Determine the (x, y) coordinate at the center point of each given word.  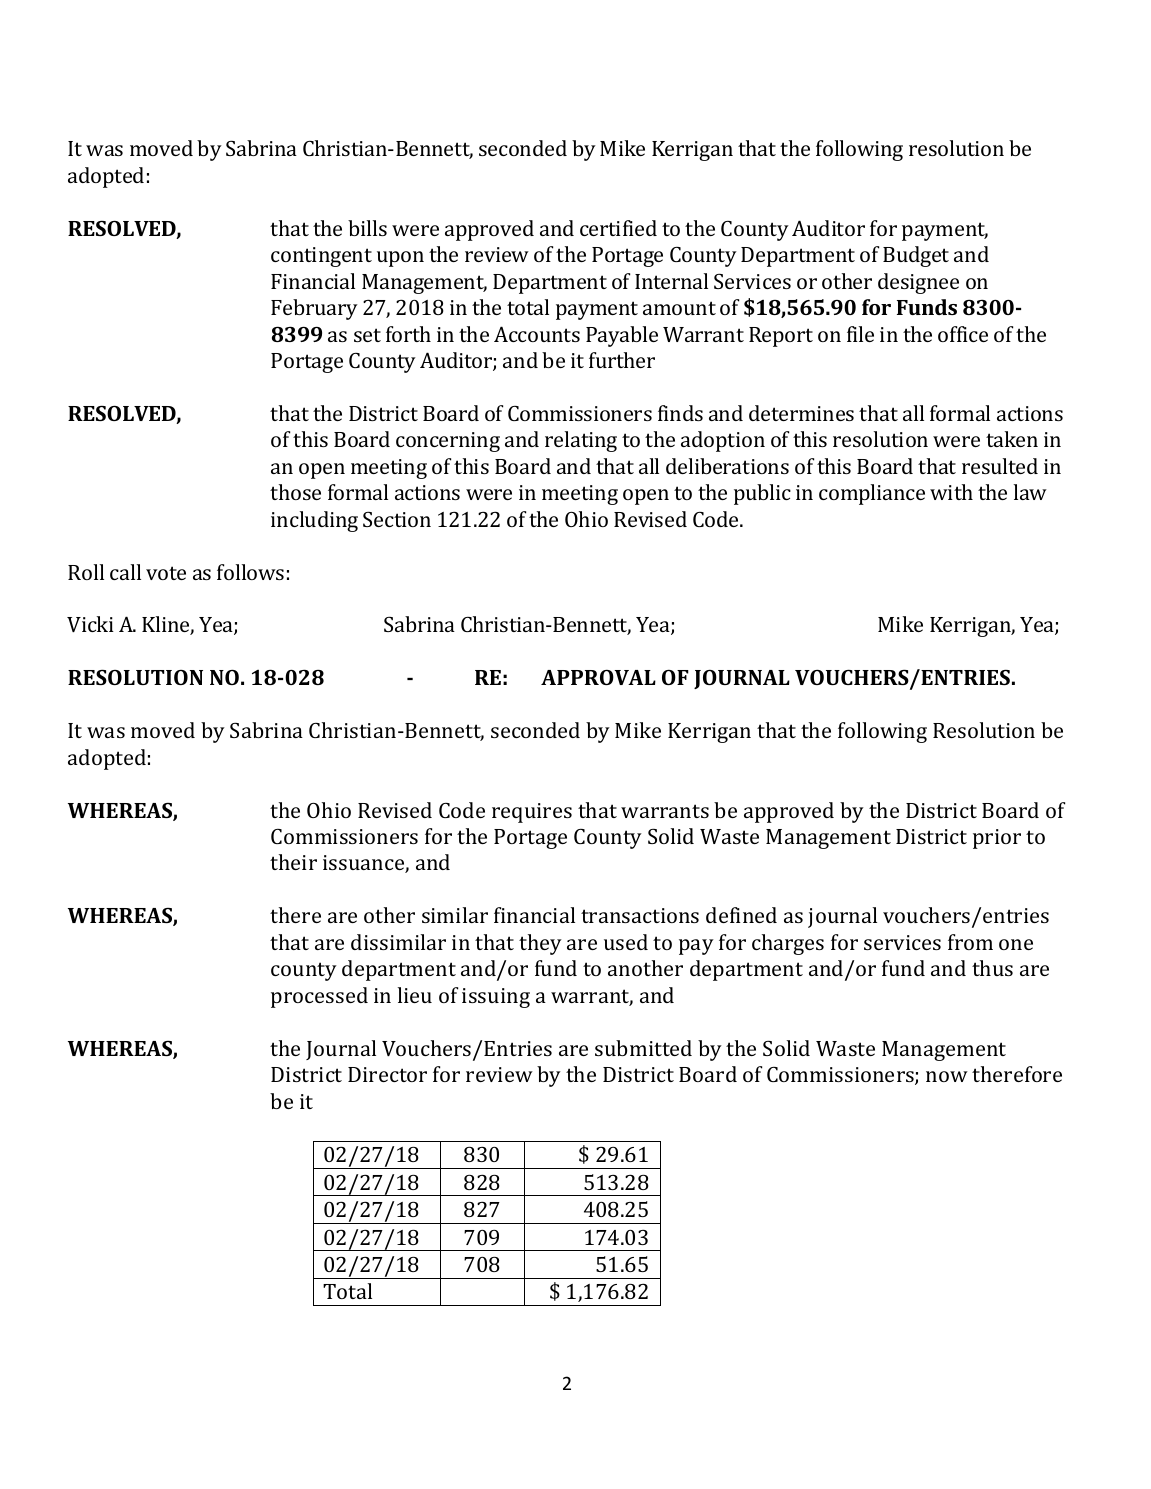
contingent (321, 257)
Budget (916, 256)
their (293, 862)
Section (397, 519)
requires (532, 813)
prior (997, 839)
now (947, 1076)
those (295, 492)
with (951, 492)
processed (319, 997)
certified (618, 228)
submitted (643, 1048)
